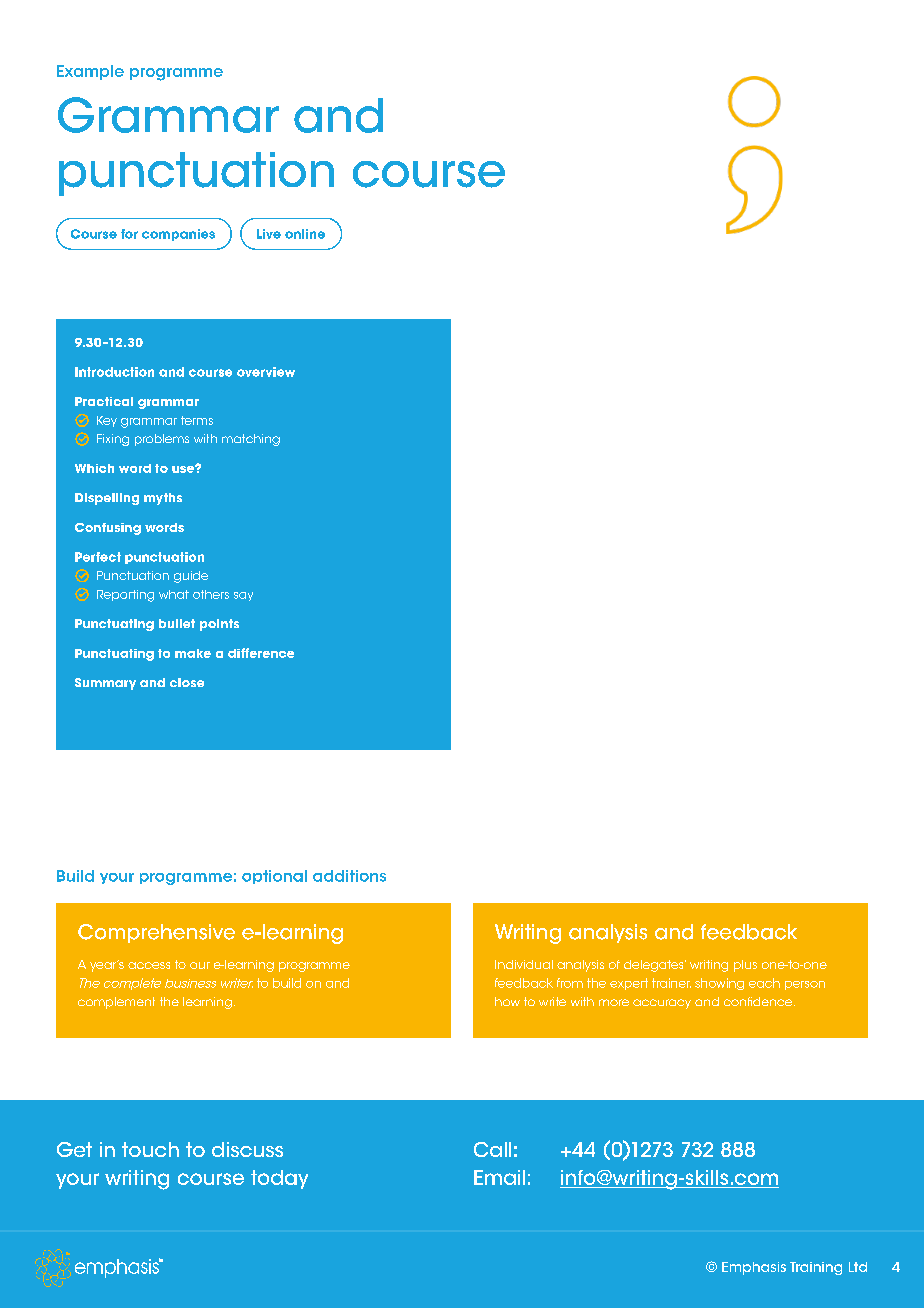 The width and height of the screenshot is (924, 1308). I want to click on touch, so click(150, 1149).
